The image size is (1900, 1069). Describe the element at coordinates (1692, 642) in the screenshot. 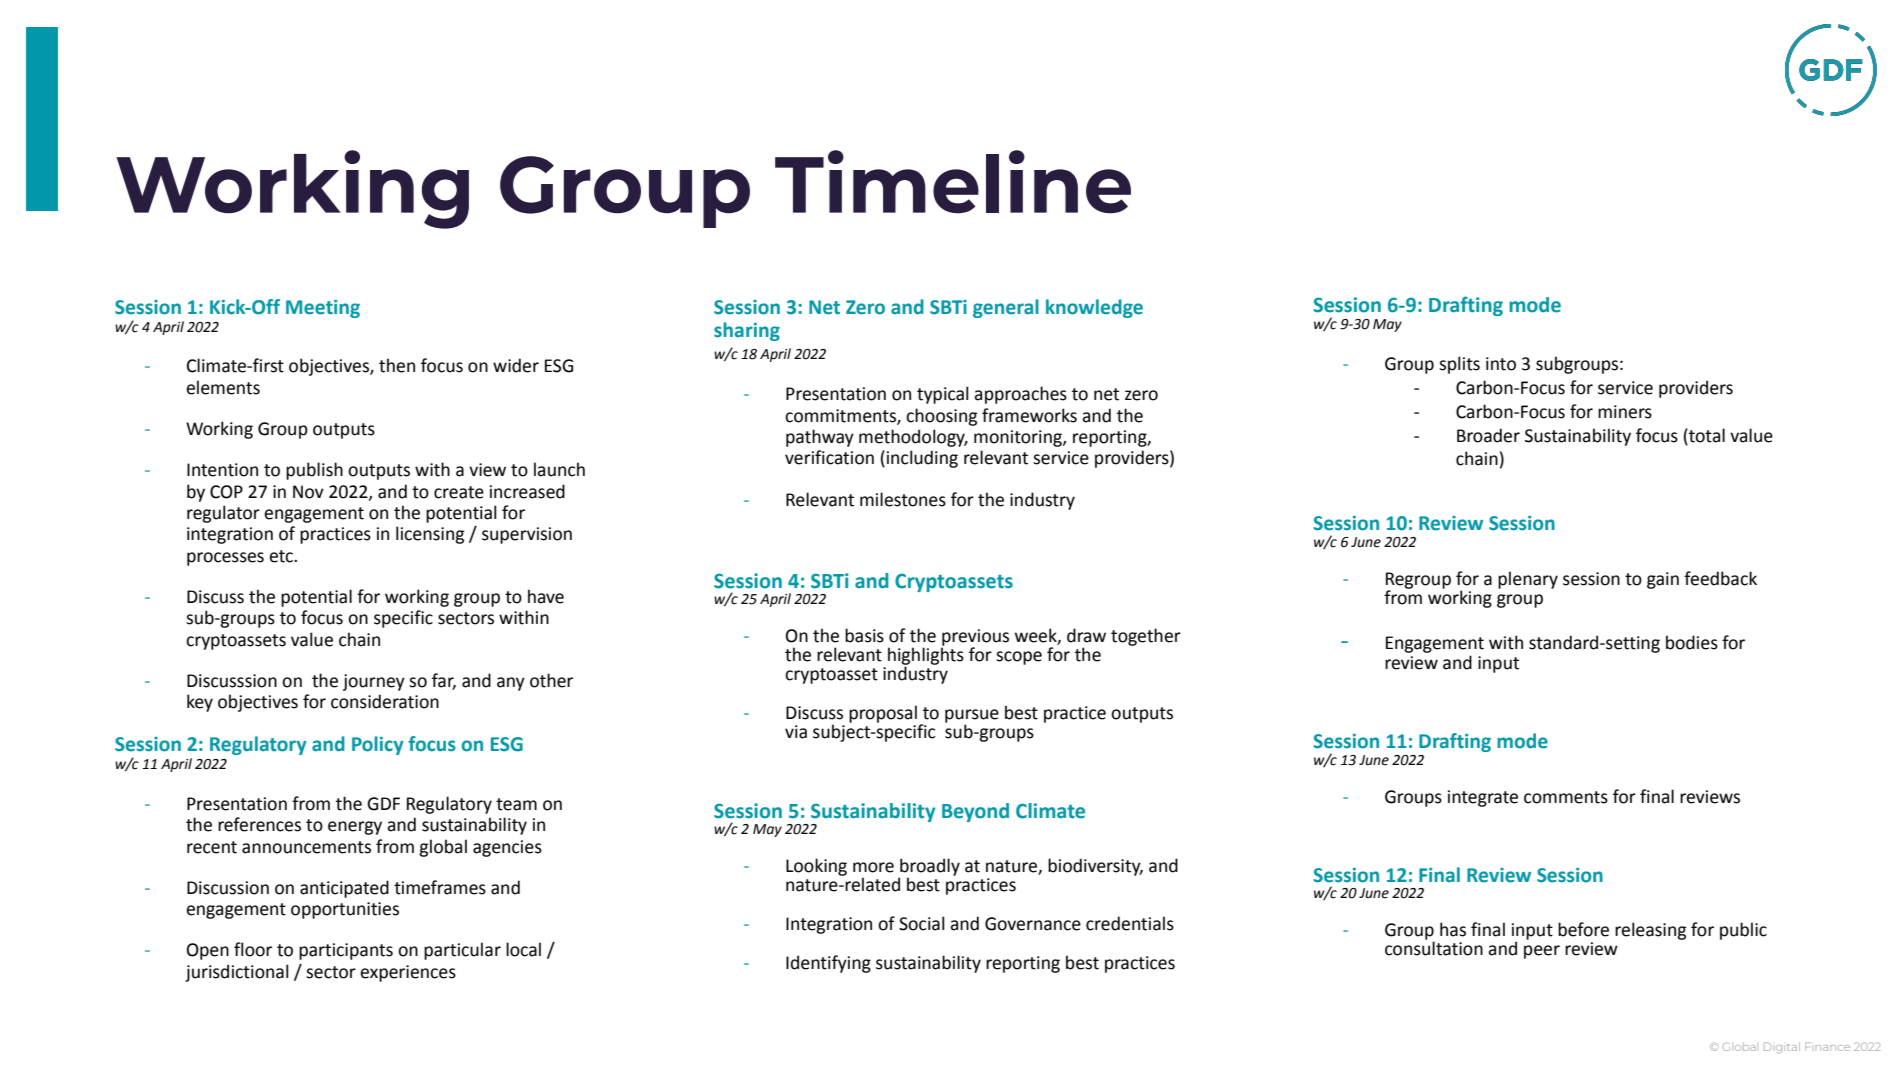

I see `bodies` at that location.
